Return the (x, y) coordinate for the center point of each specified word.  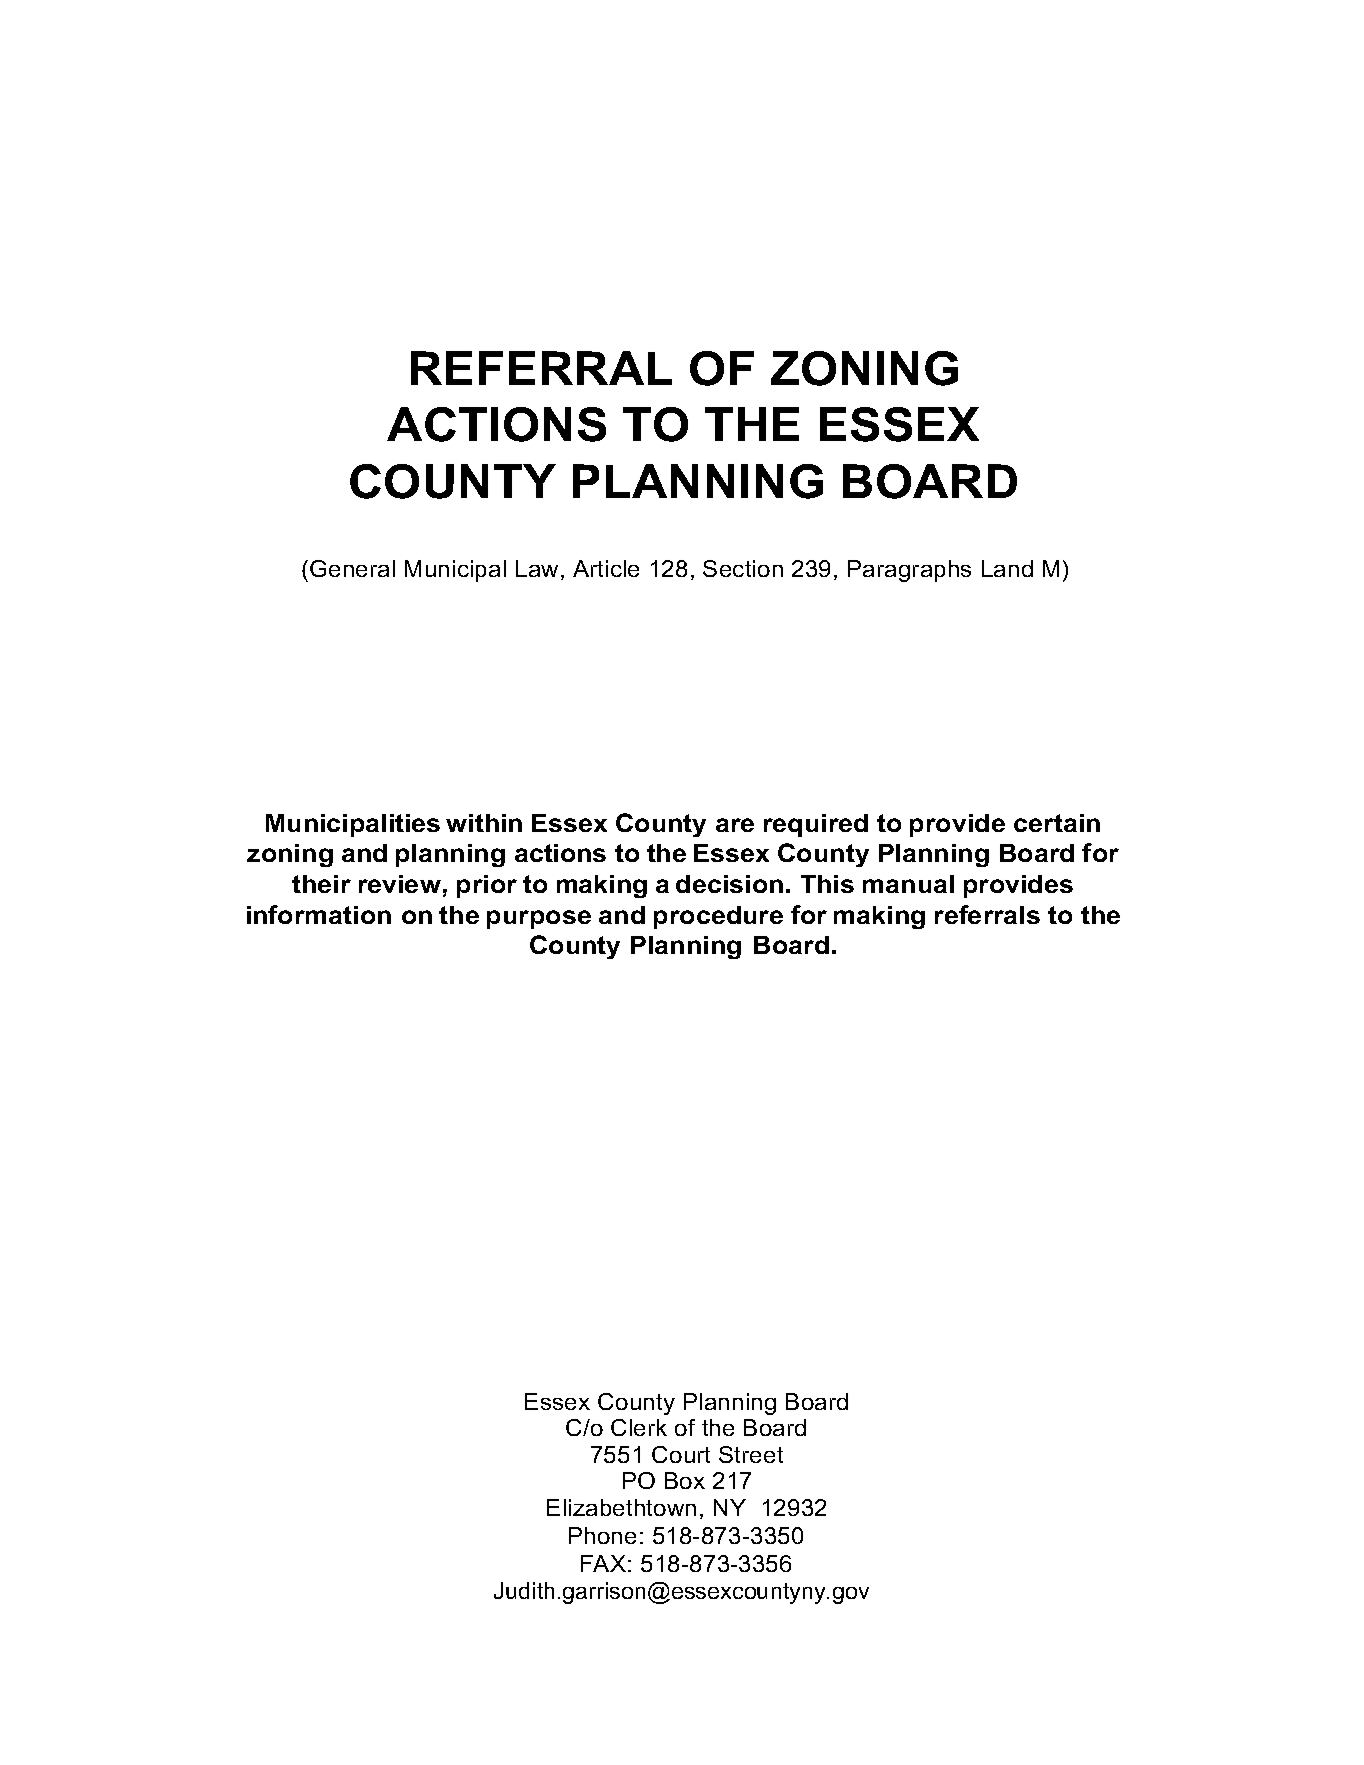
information (319, 914)
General (352, 568)
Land (1007, 568)
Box (685, 1480)
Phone (602, 1535)
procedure (718, 917)
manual (908, 884)
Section (743, 568)
